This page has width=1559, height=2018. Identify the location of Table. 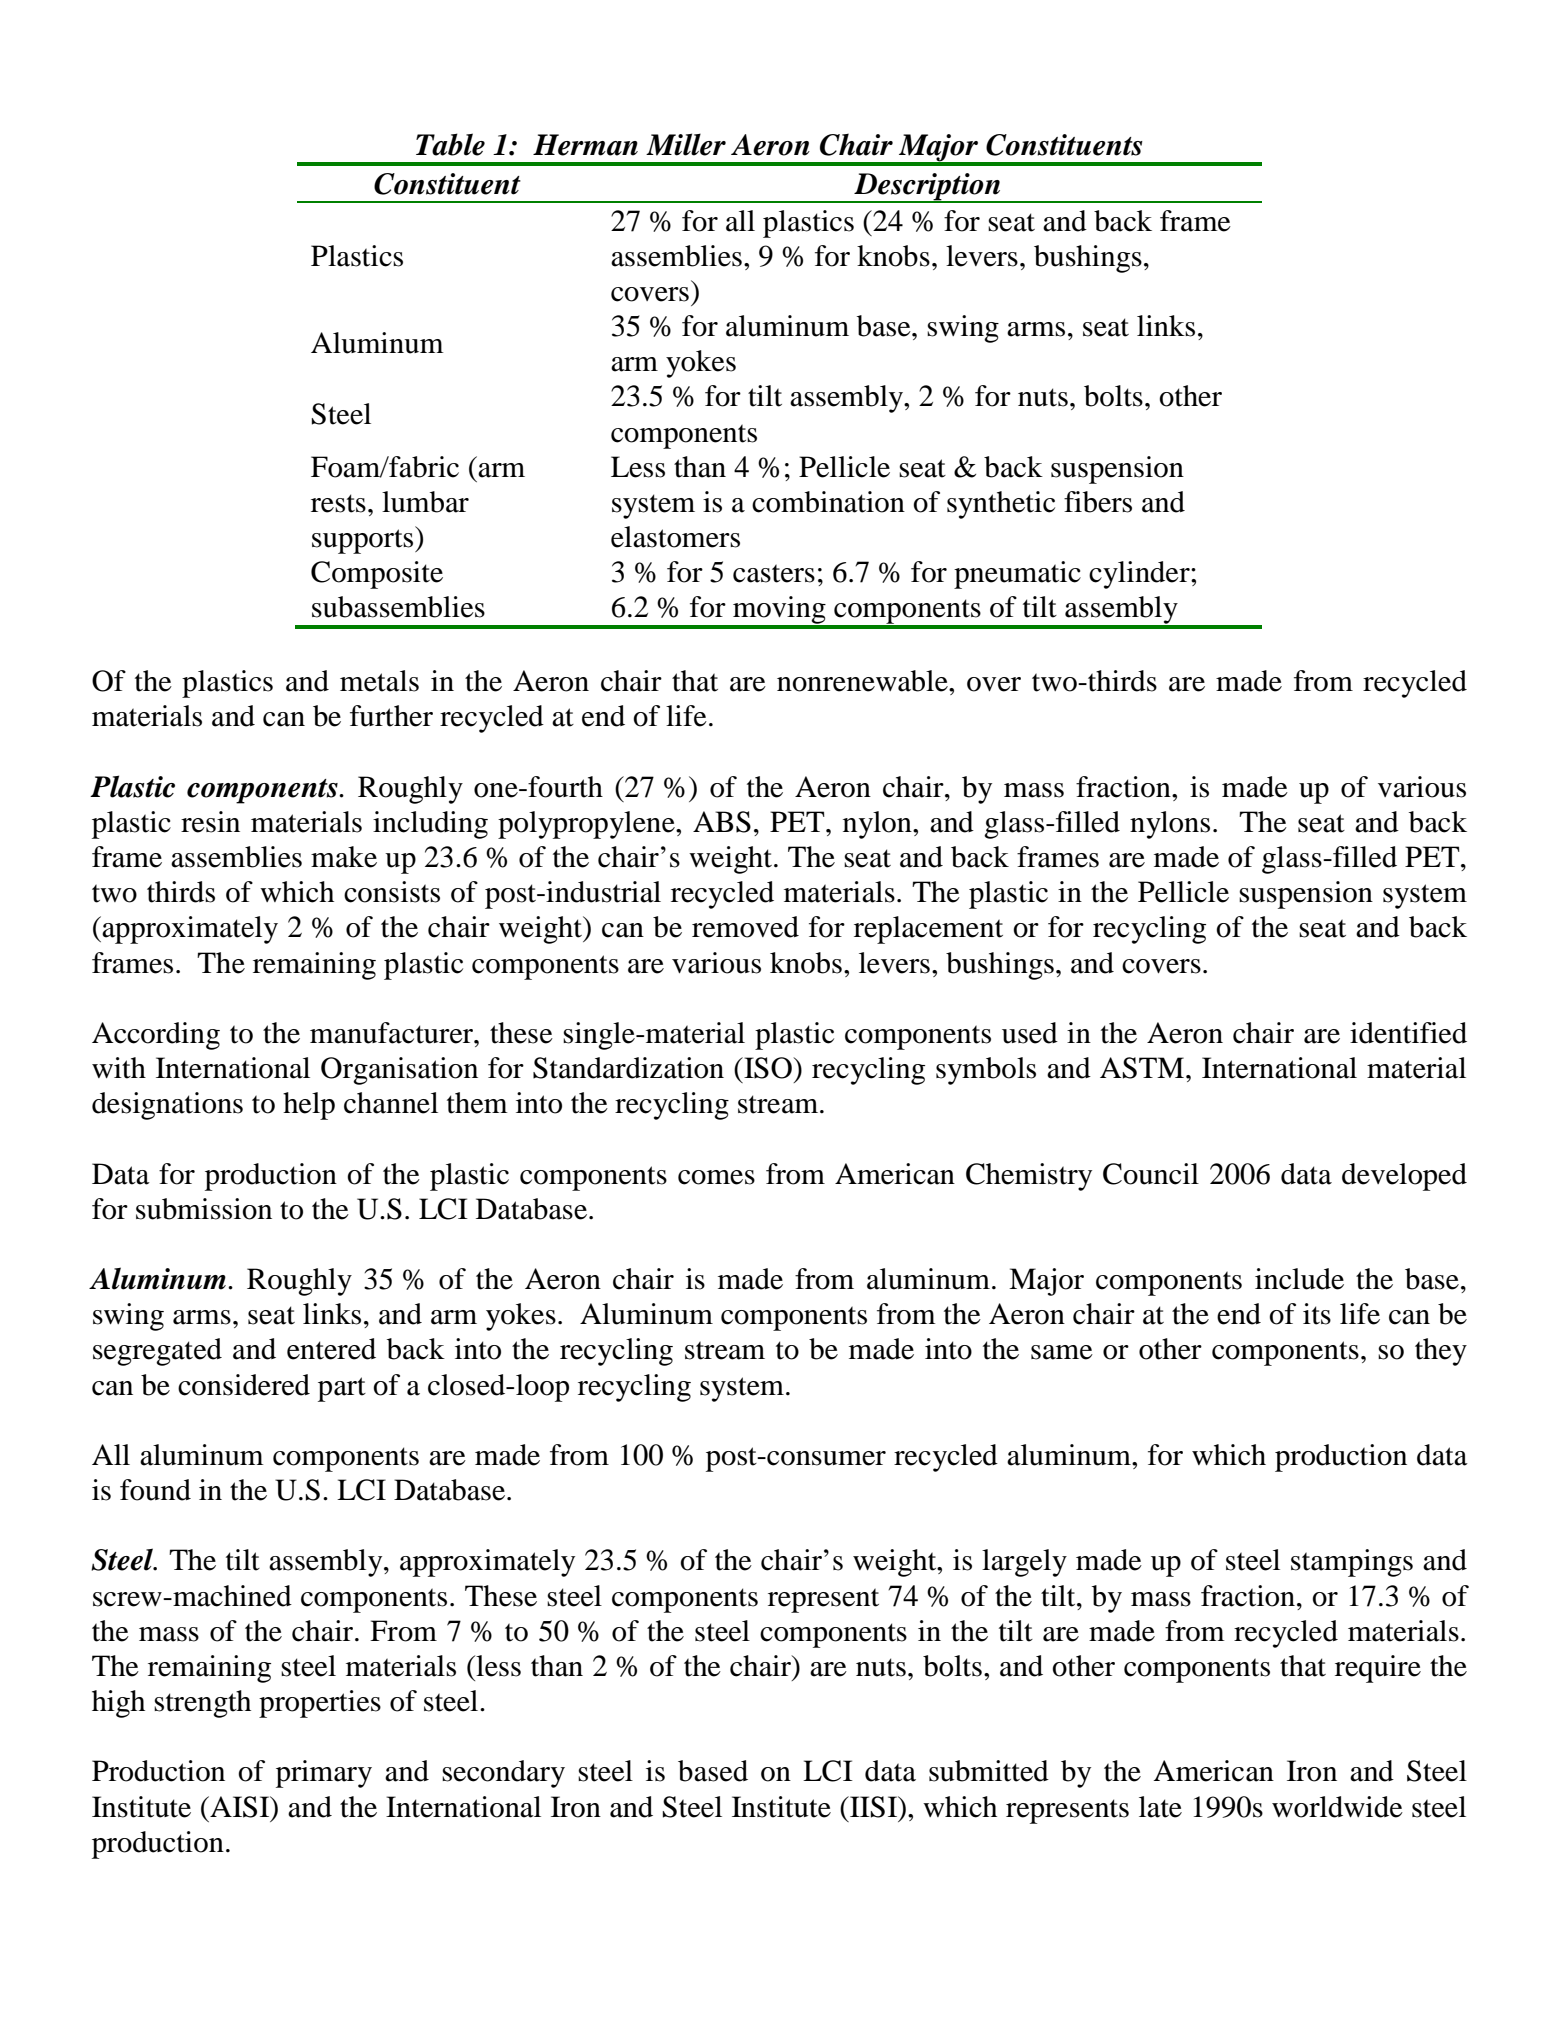
(450, 144).
